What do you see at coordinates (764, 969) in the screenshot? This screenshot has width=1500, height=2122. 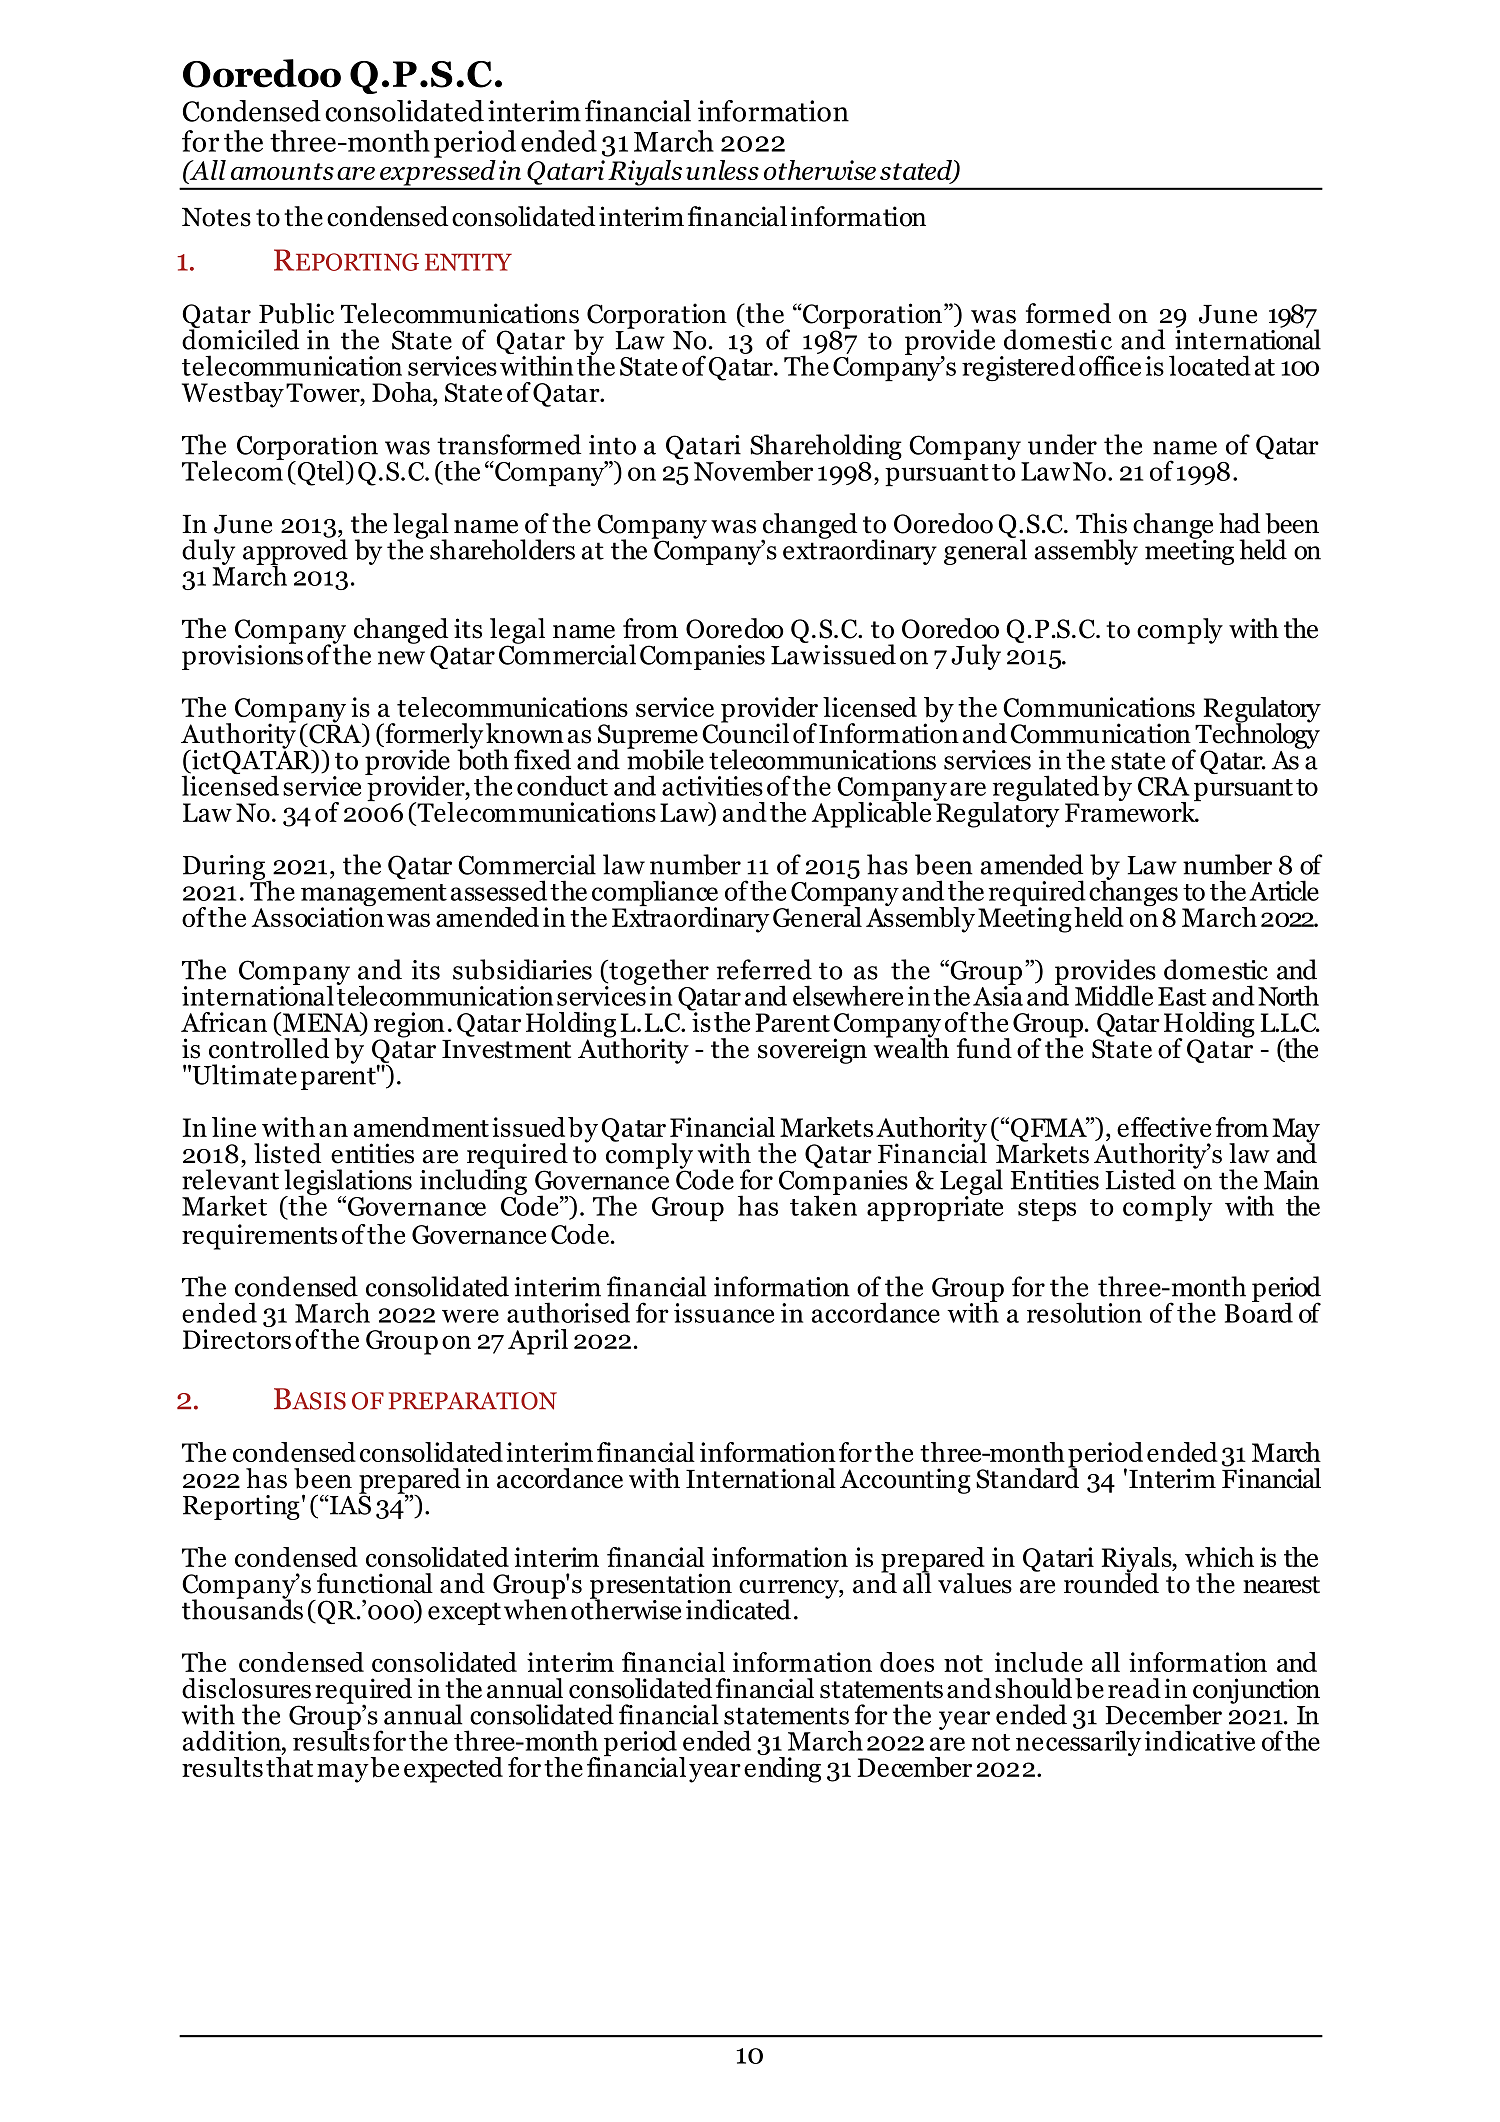 I see `referred` at bounding box center [764, 969].
